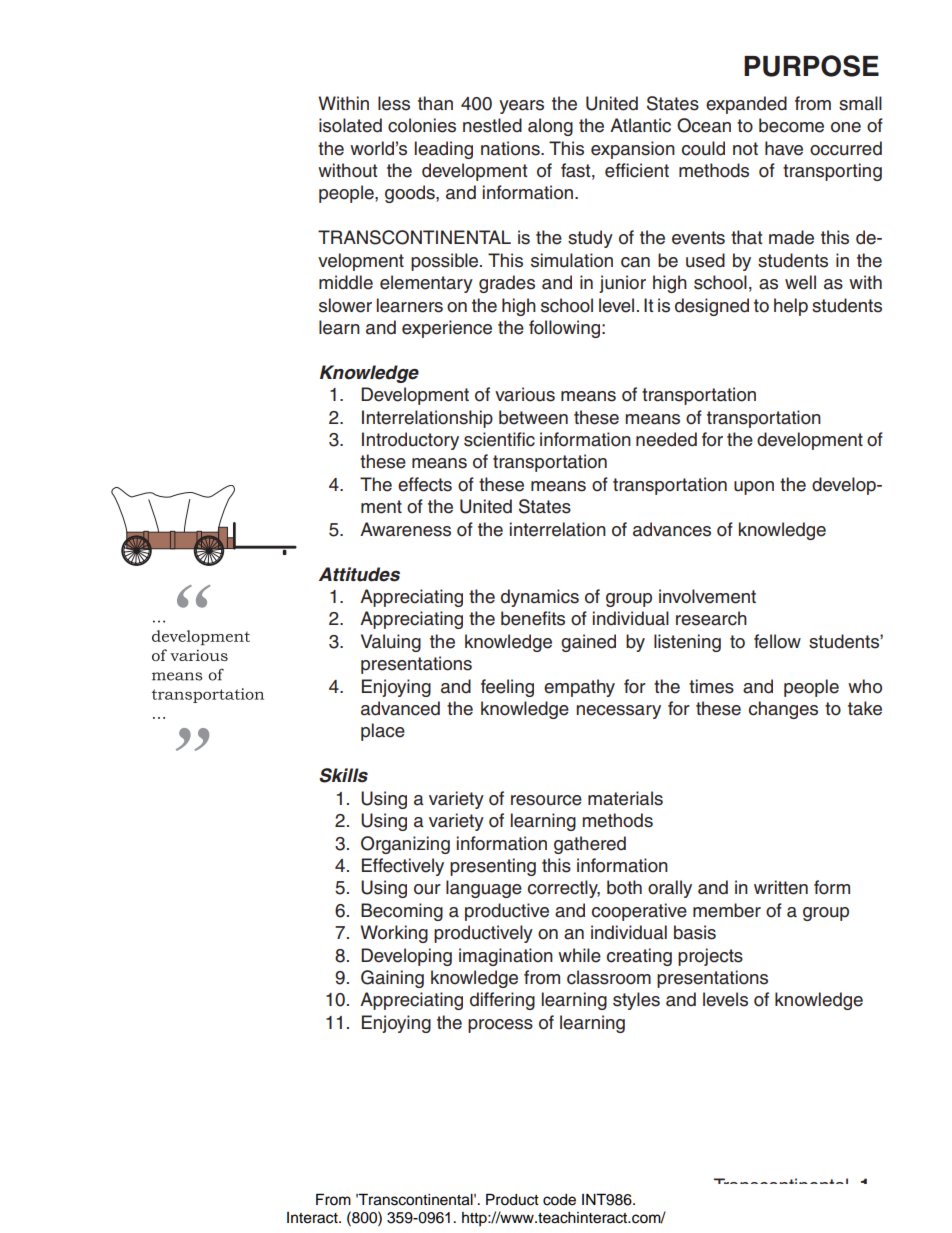 This document has width=952, height=1233. What do you see at coordinates (618, 712) in the document?
I see `necessary` at bounding box center [618, 712].
